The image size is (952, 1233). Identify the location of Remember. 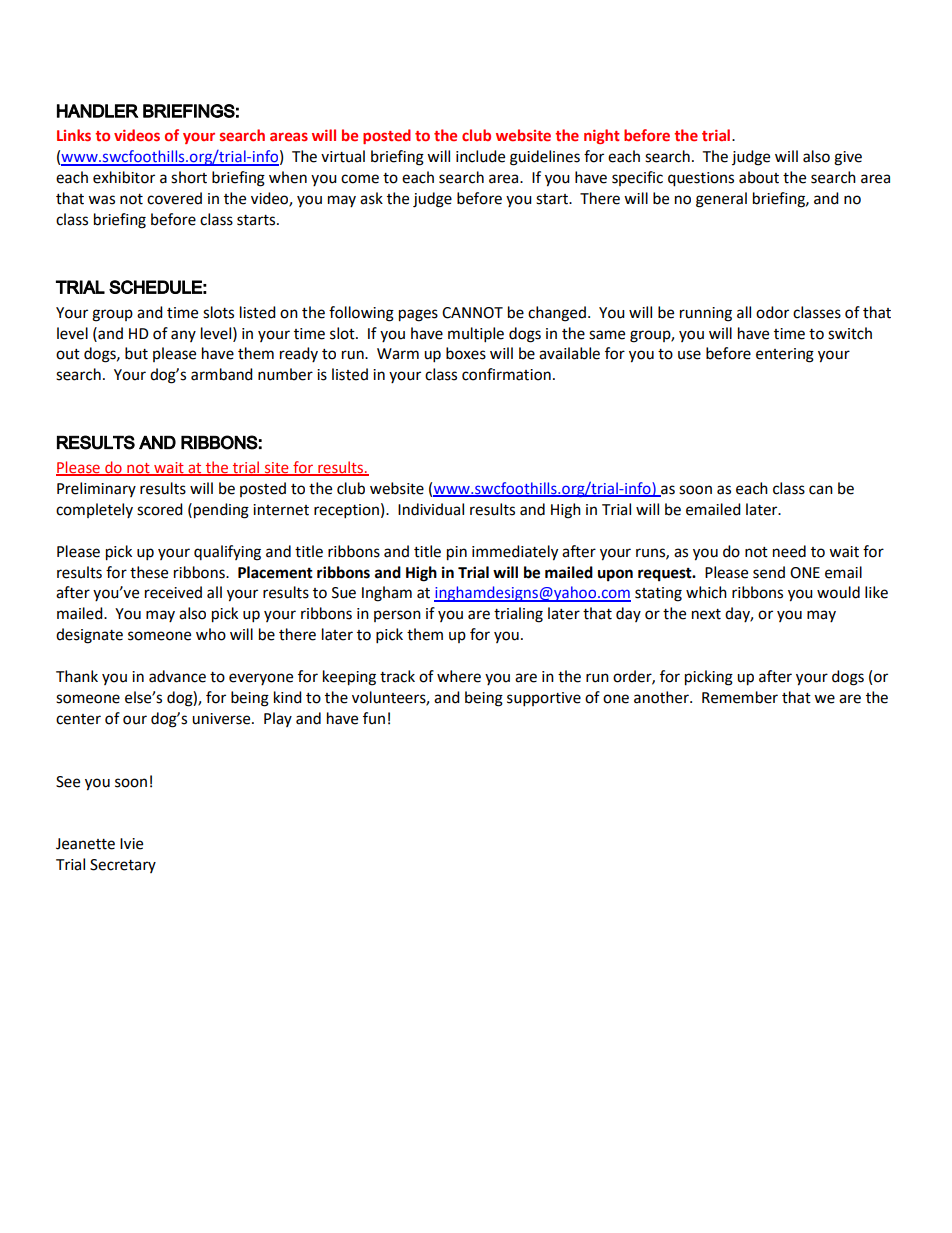
(740, 697).
